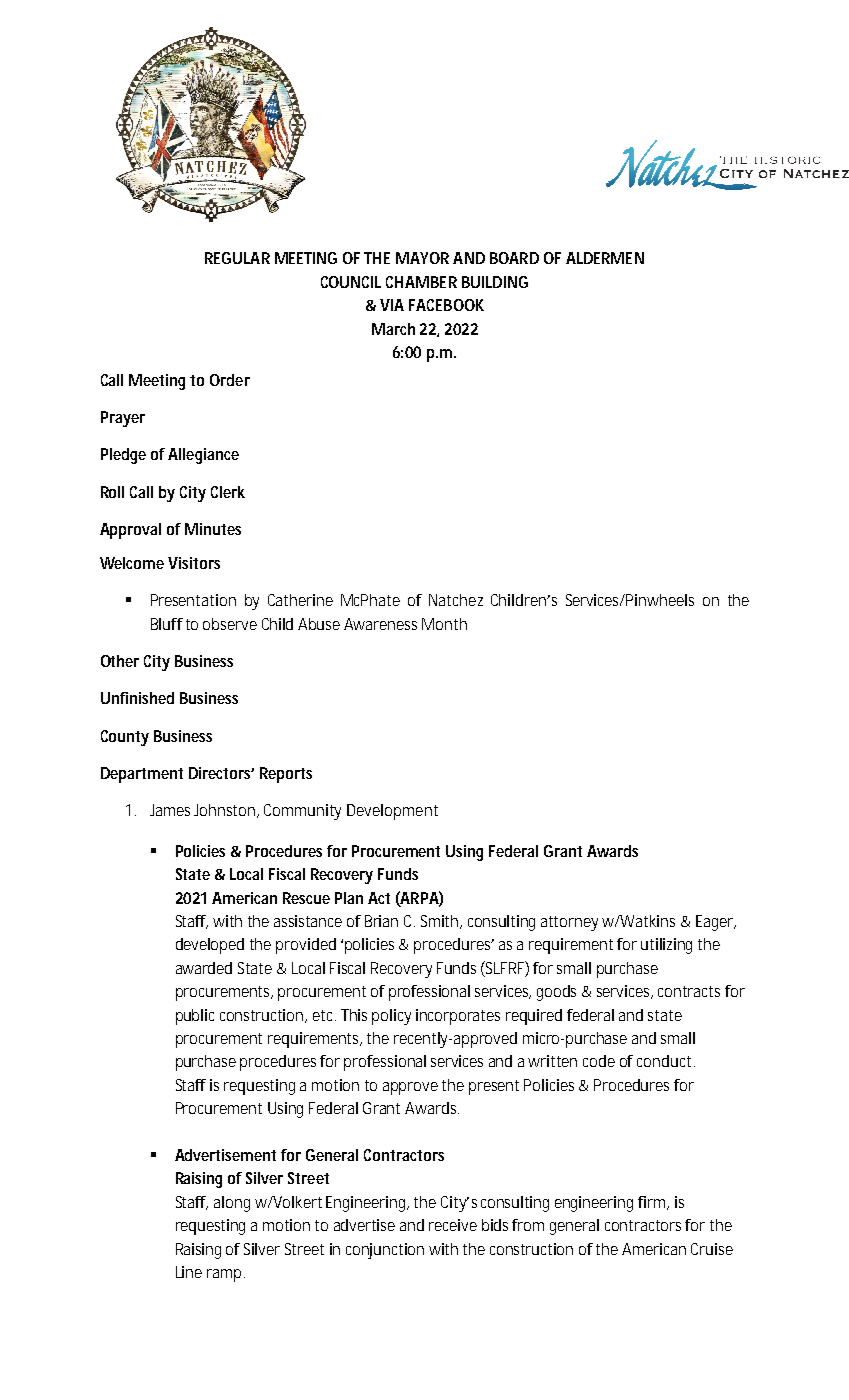  I want to click on REGULAR, so click(237, 258).
